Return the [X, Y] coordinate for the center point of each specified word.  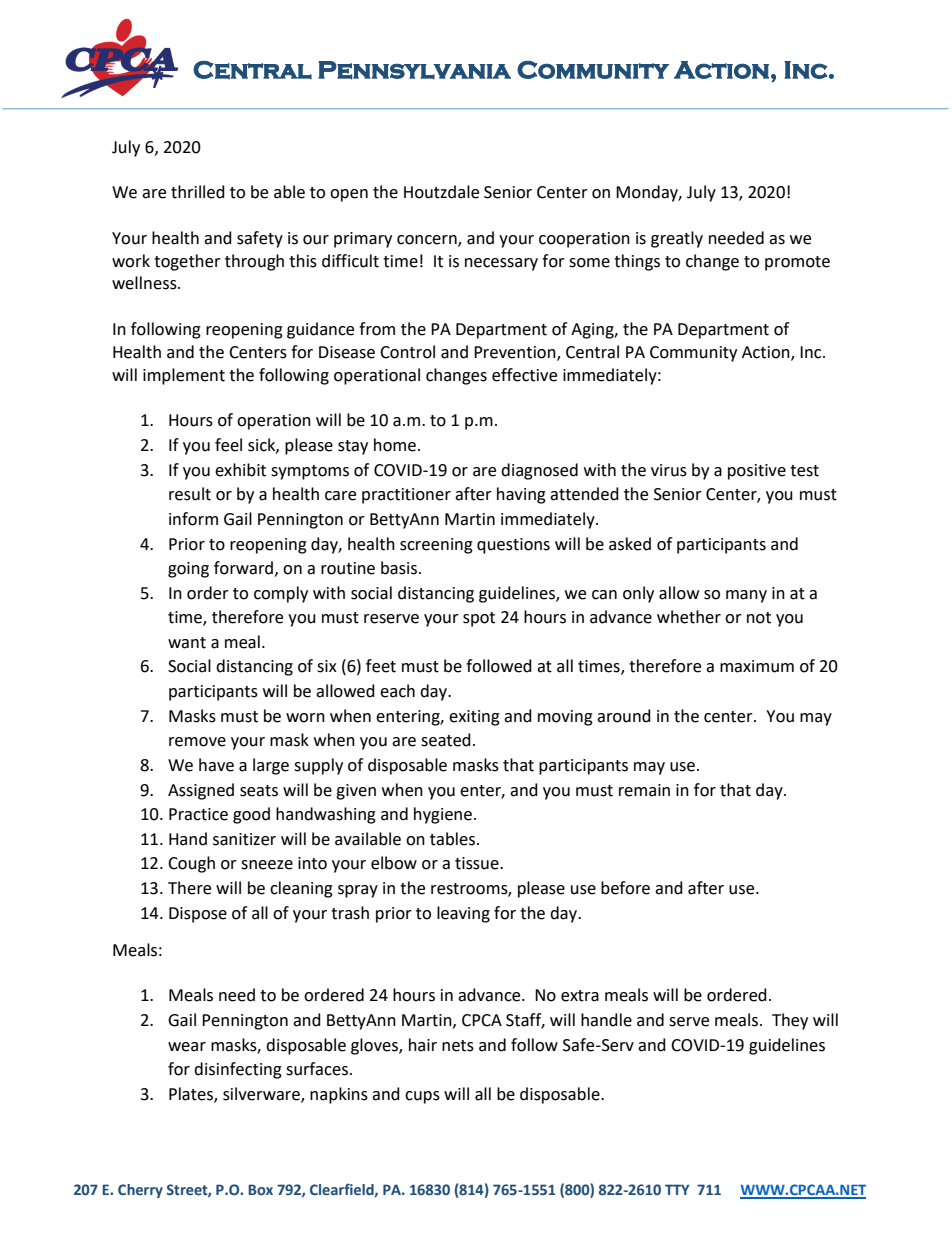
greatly [677, 239]
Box [260, 1189]
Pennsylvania [414, 70]
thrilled [198, 192]
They [790, 1021]
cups [422, 1097]
